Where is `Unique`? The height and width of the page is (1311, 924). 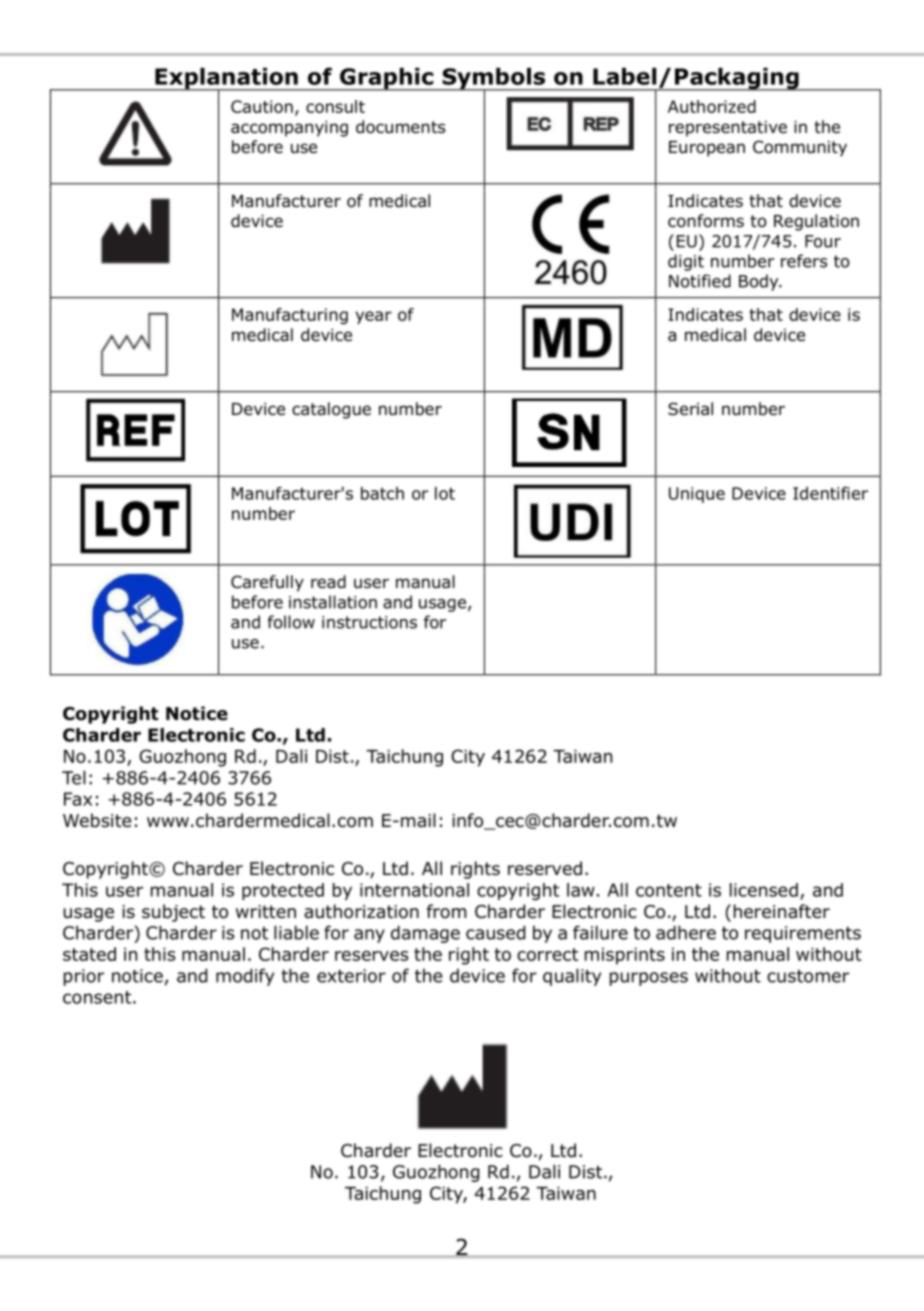 Unique is located at coordinates (697, 495).
